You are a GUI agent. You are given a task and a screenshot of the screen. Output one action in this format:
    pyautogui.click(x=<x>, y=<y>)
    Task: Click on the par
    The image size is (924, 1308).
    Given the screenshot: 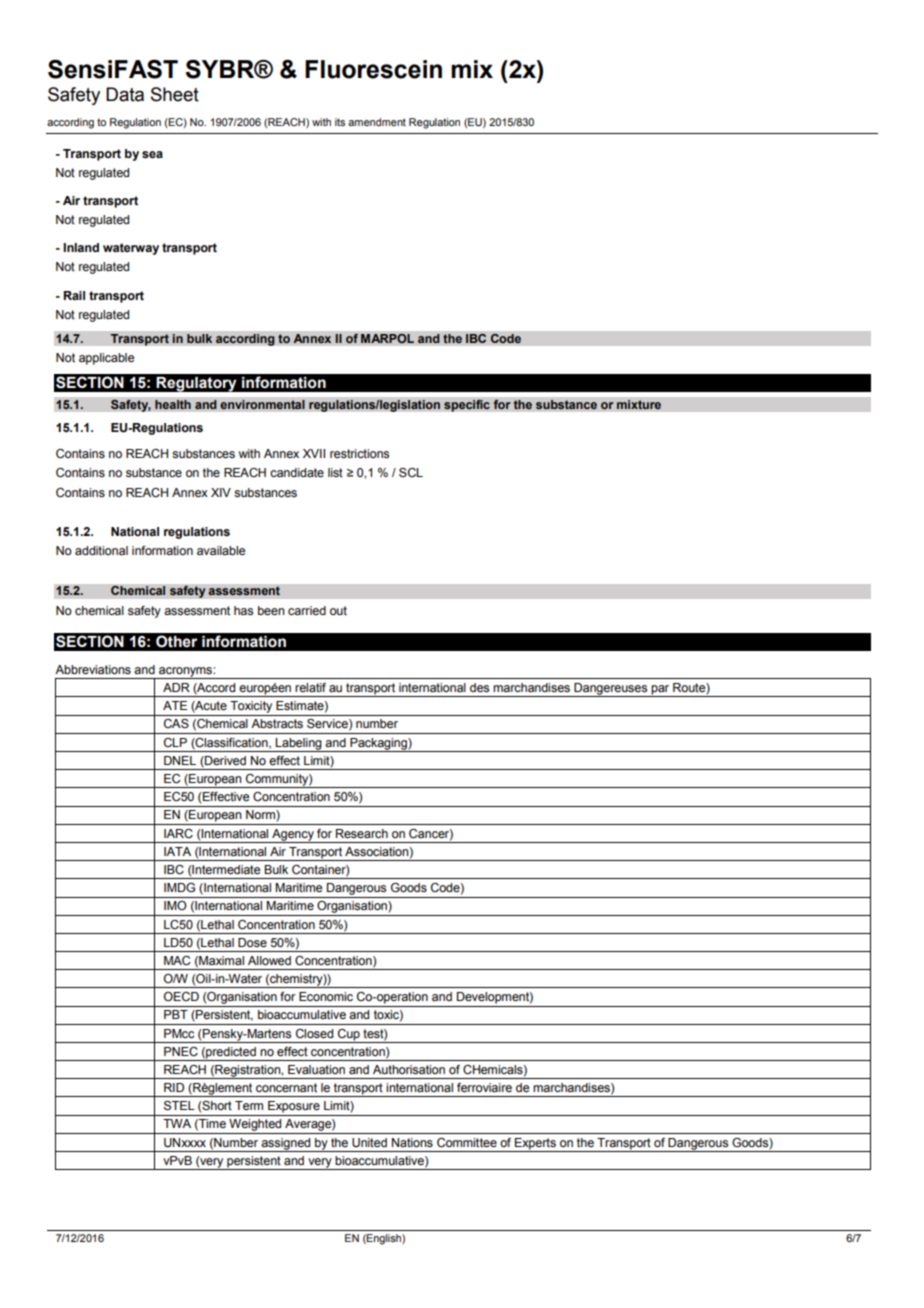 What is the action you would take?
    pyautogui.click(x=661, y=691)
